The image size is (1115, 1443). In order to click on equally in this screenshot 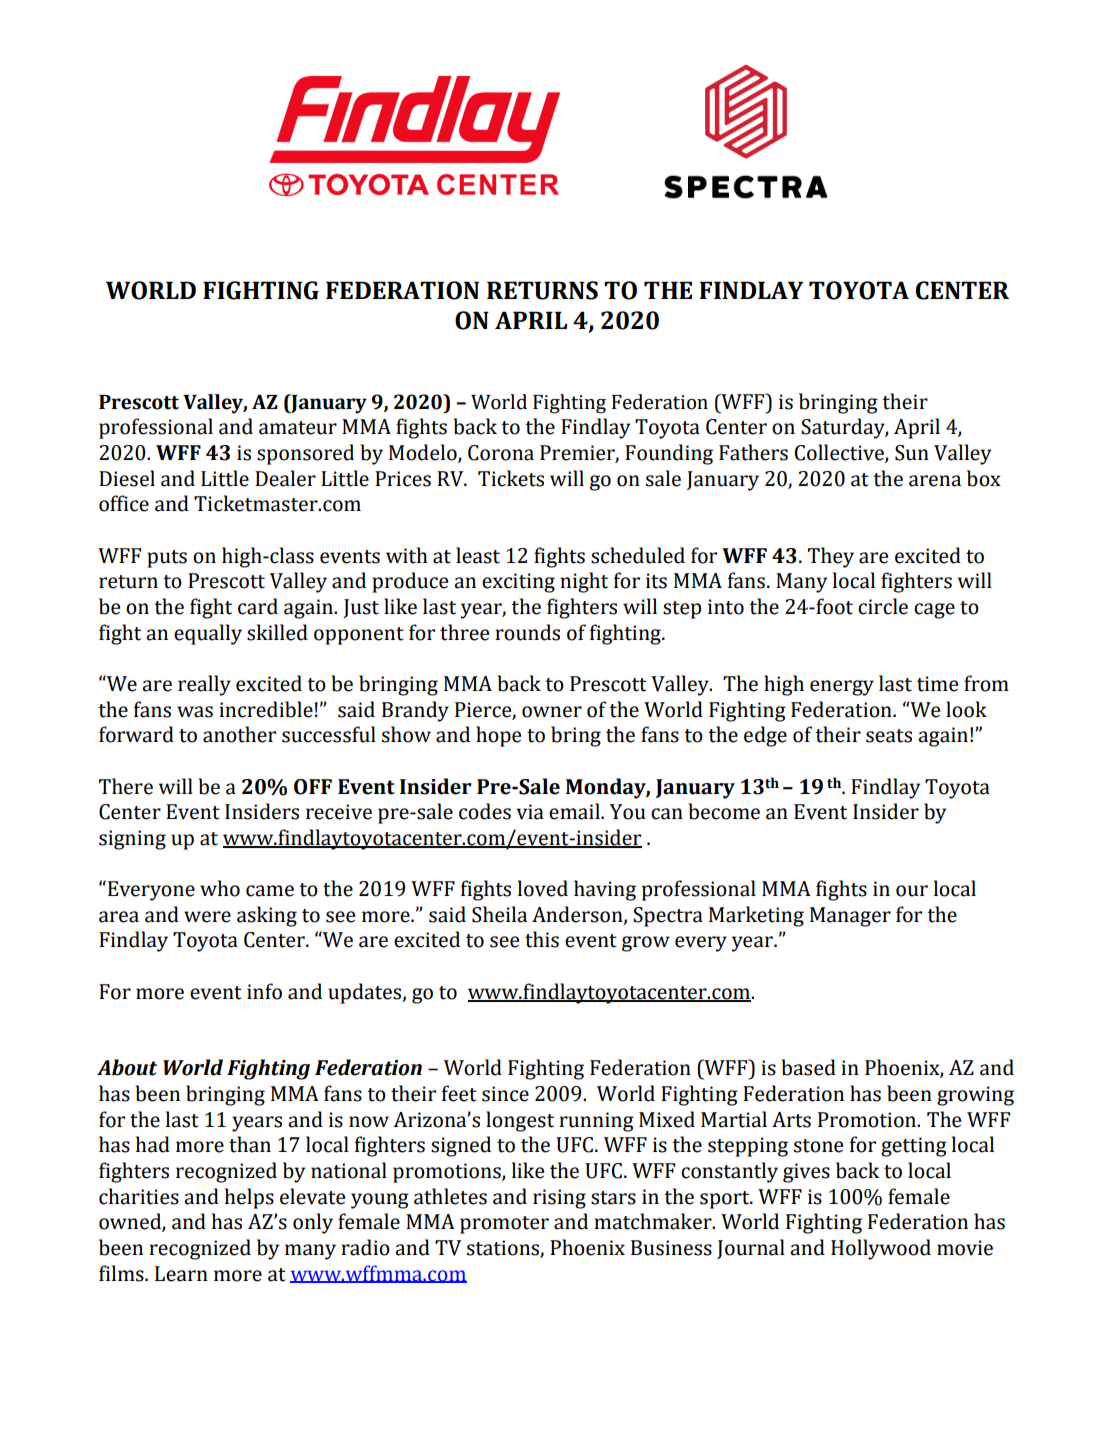, I will do `click(208, 634)`.
